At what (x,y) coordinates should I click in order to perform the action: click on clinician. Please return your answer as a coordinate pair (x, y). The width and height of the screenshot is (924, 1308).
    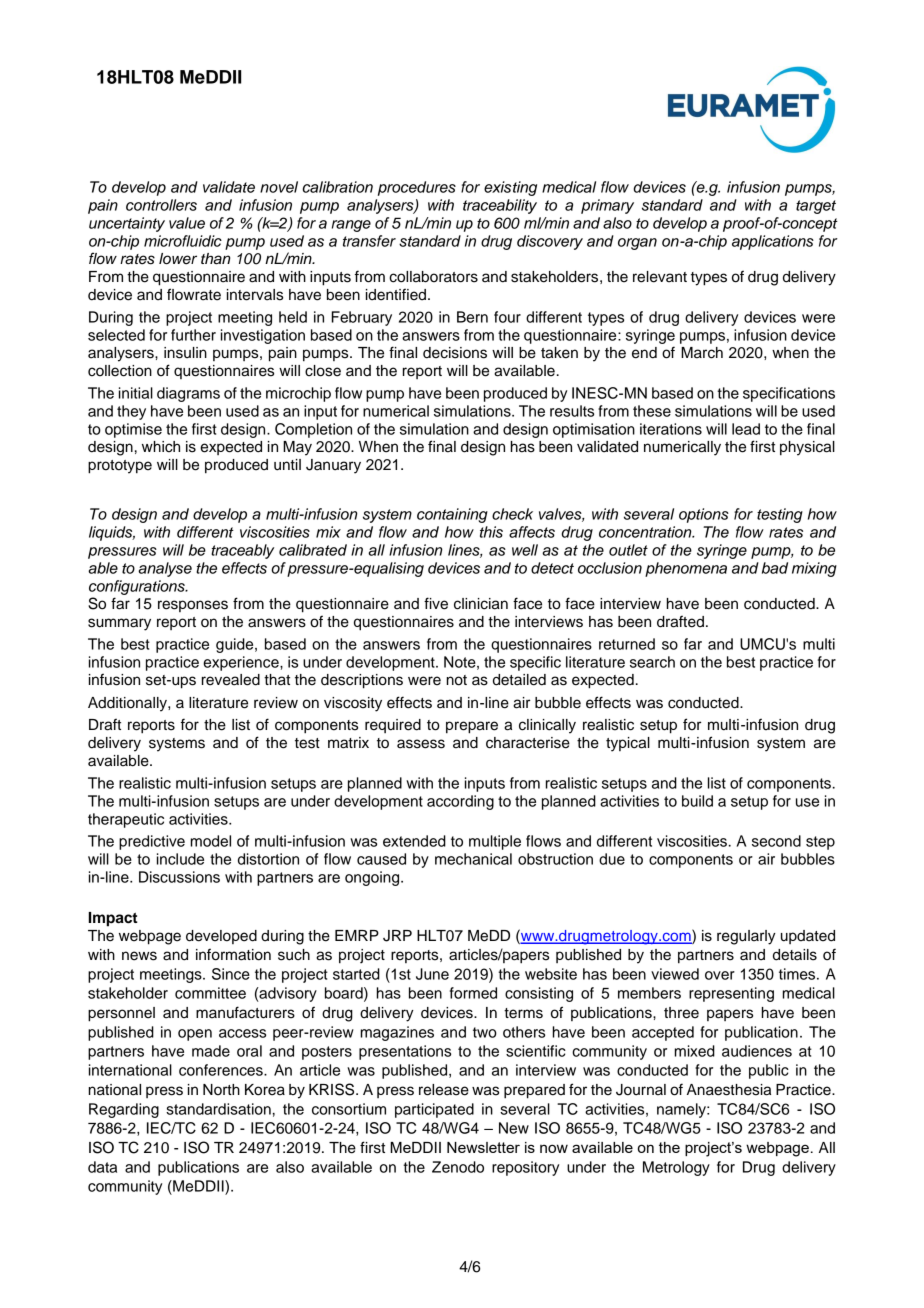
    Looking at the image, I should click on (481, 604).
